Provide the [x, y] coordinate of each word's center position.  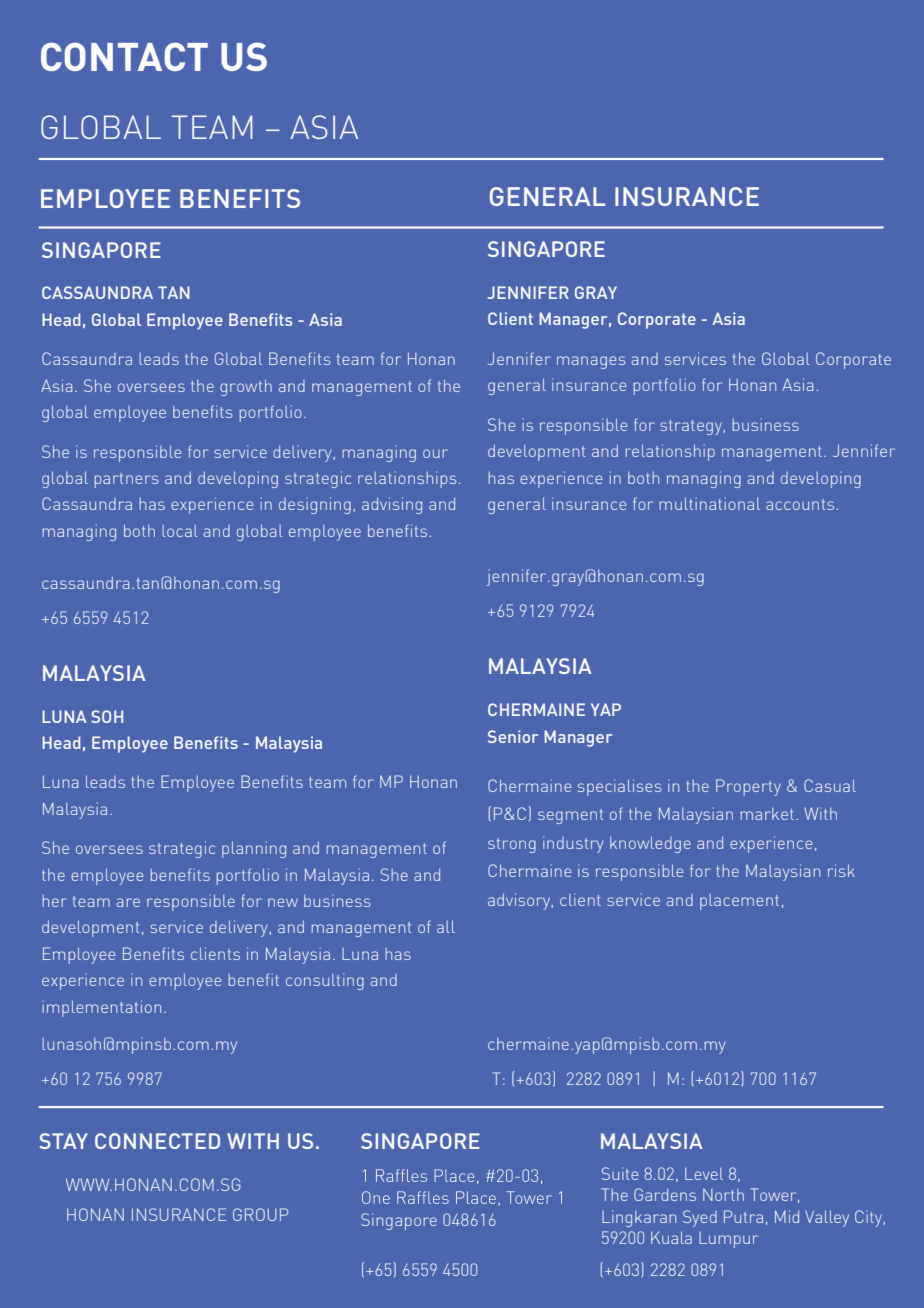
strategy [692, 427]
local [180, 531]
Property [748, 787]
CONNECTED [157, 1141]
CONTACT [124, 56]
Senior [513, 736]
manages [591, 362]
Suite [620, 1173]
